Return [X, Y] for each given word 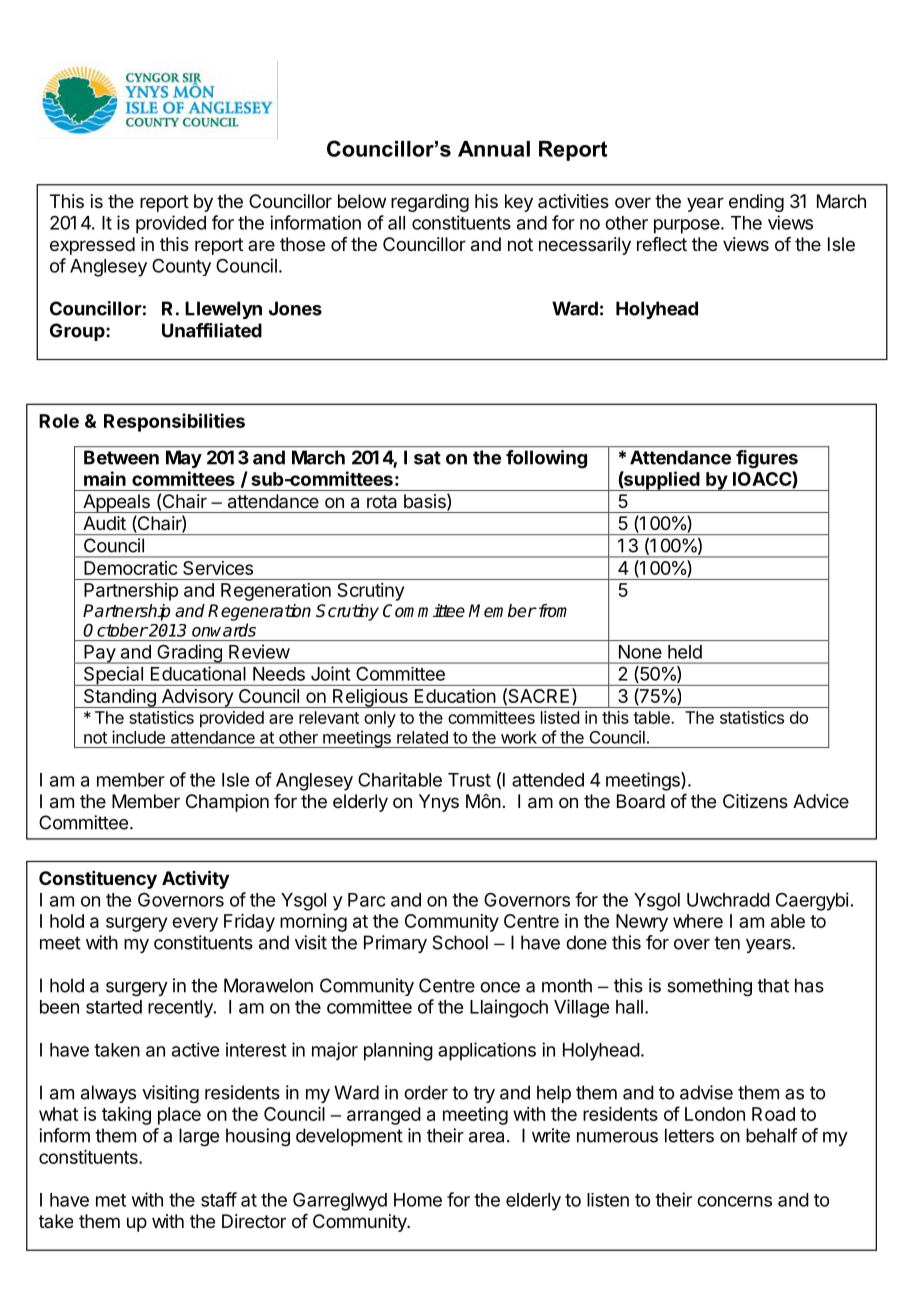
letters [689, 1135]
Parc [366, 900]
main [105, 478]
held [685, 652]
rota [382, 502]
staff [219, 1199]
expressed [92, 246]
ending [756, 203]
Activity [195, 879]
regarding [430, 203]
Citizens [755, 801]
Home [418, 1200]
